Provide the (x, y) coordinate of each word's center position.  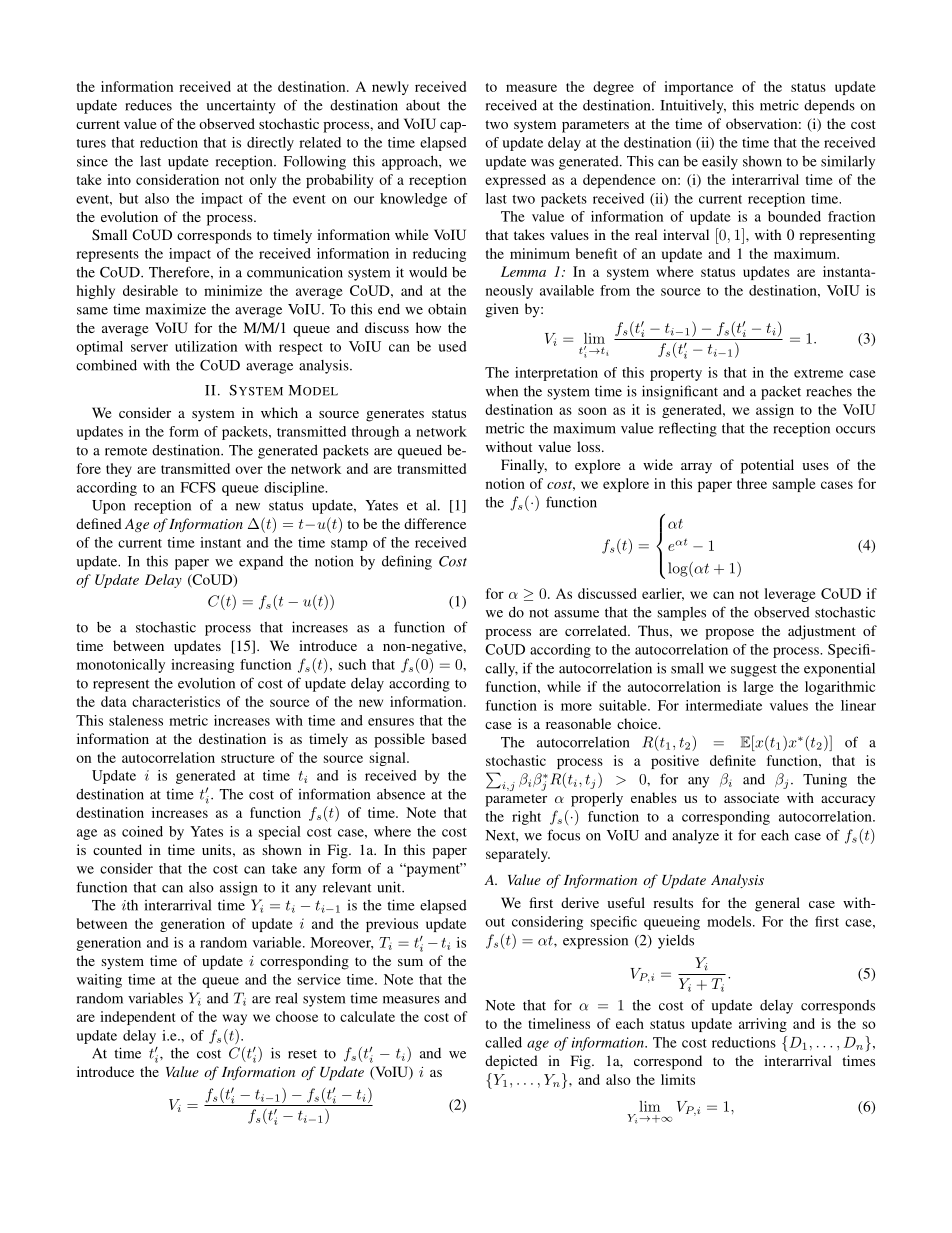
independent (137, 1018)
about (423, 105)
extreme (818, 373)
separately (518, 855)
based (449, 738)
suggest (754, 670)
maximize (176, 309)
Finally (524, 466)
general (777, 904)
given (502, 310)
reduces (148, 105)
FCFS (198, 487)
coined (142, 831)
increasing (202, 666)
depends (829, 107)
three (752, 483)
